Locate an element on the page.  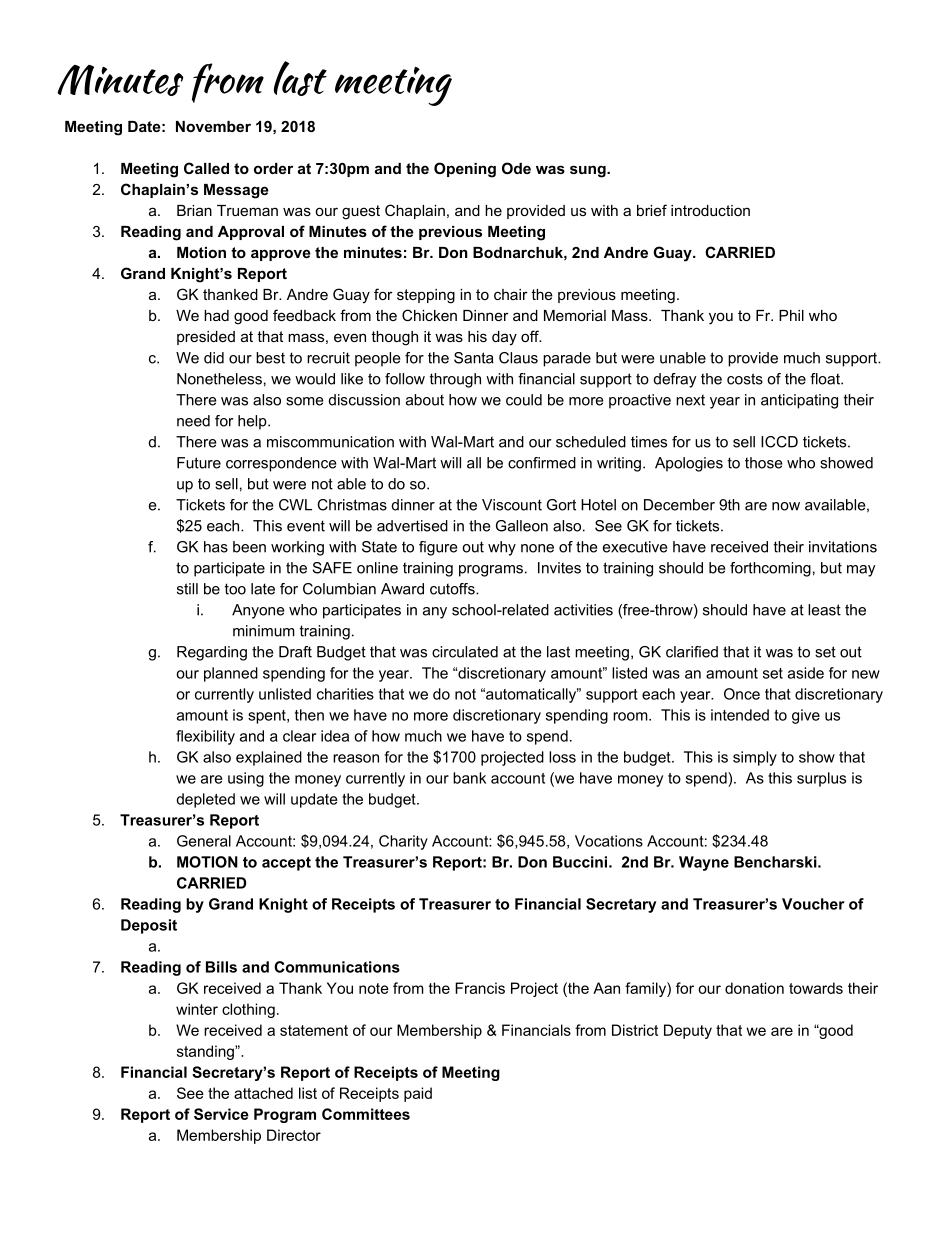
using is located at coordinates (246, 779).
